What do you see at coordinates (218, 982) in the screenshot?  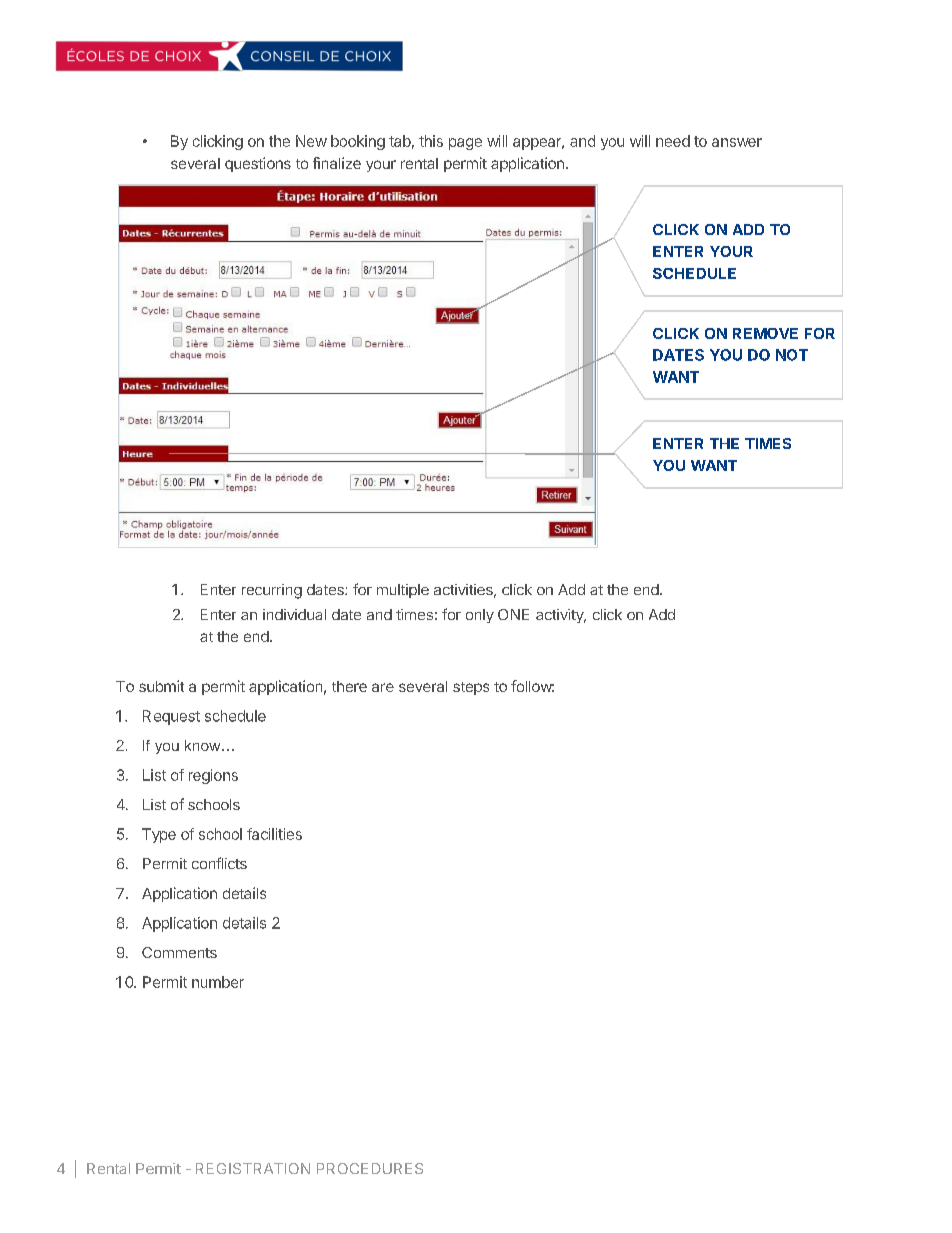 I see `number` at bounding box center [218, 982].
